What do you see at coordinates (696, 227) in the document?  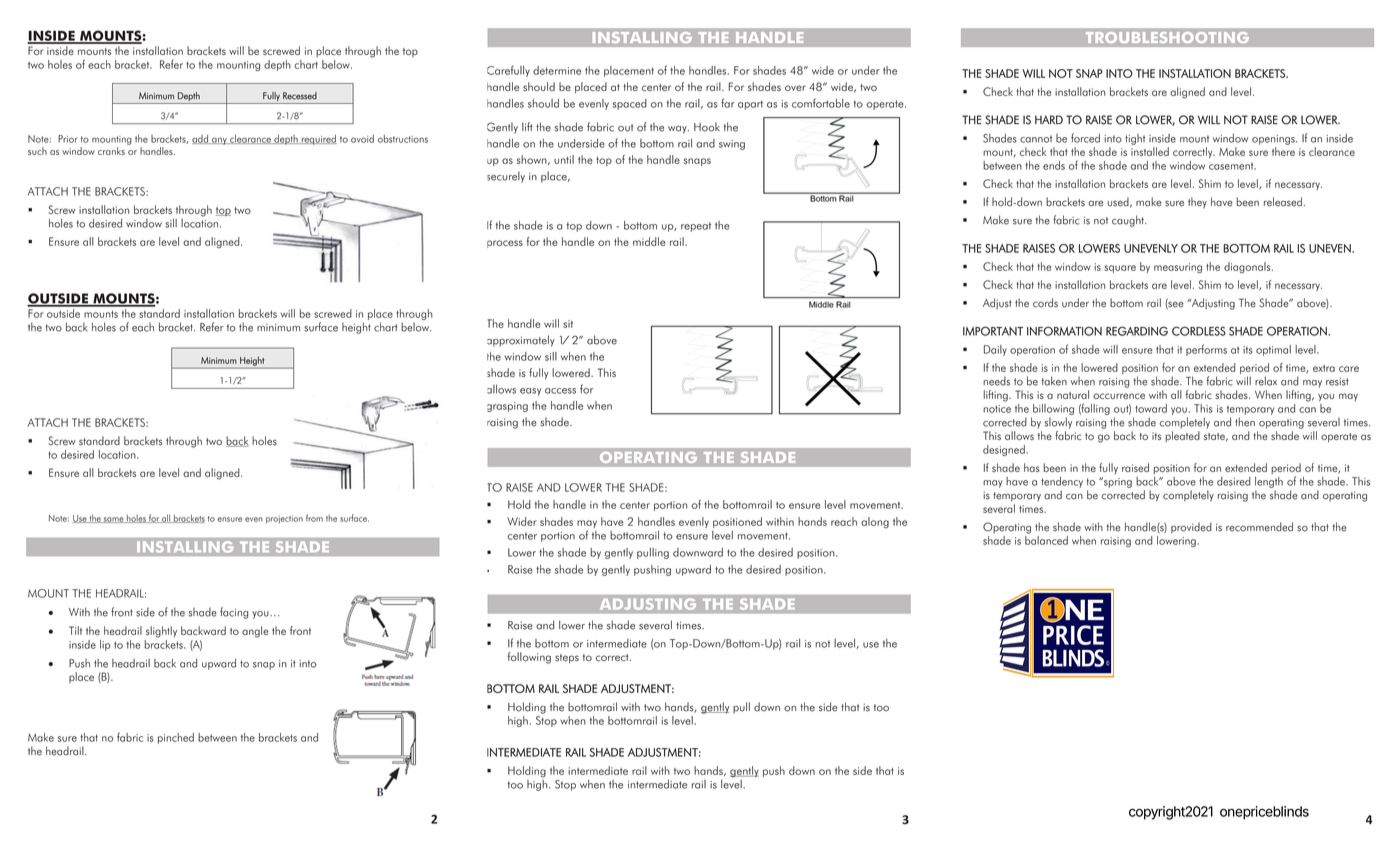 I see `repeat` at bounding box center [696, 227].
